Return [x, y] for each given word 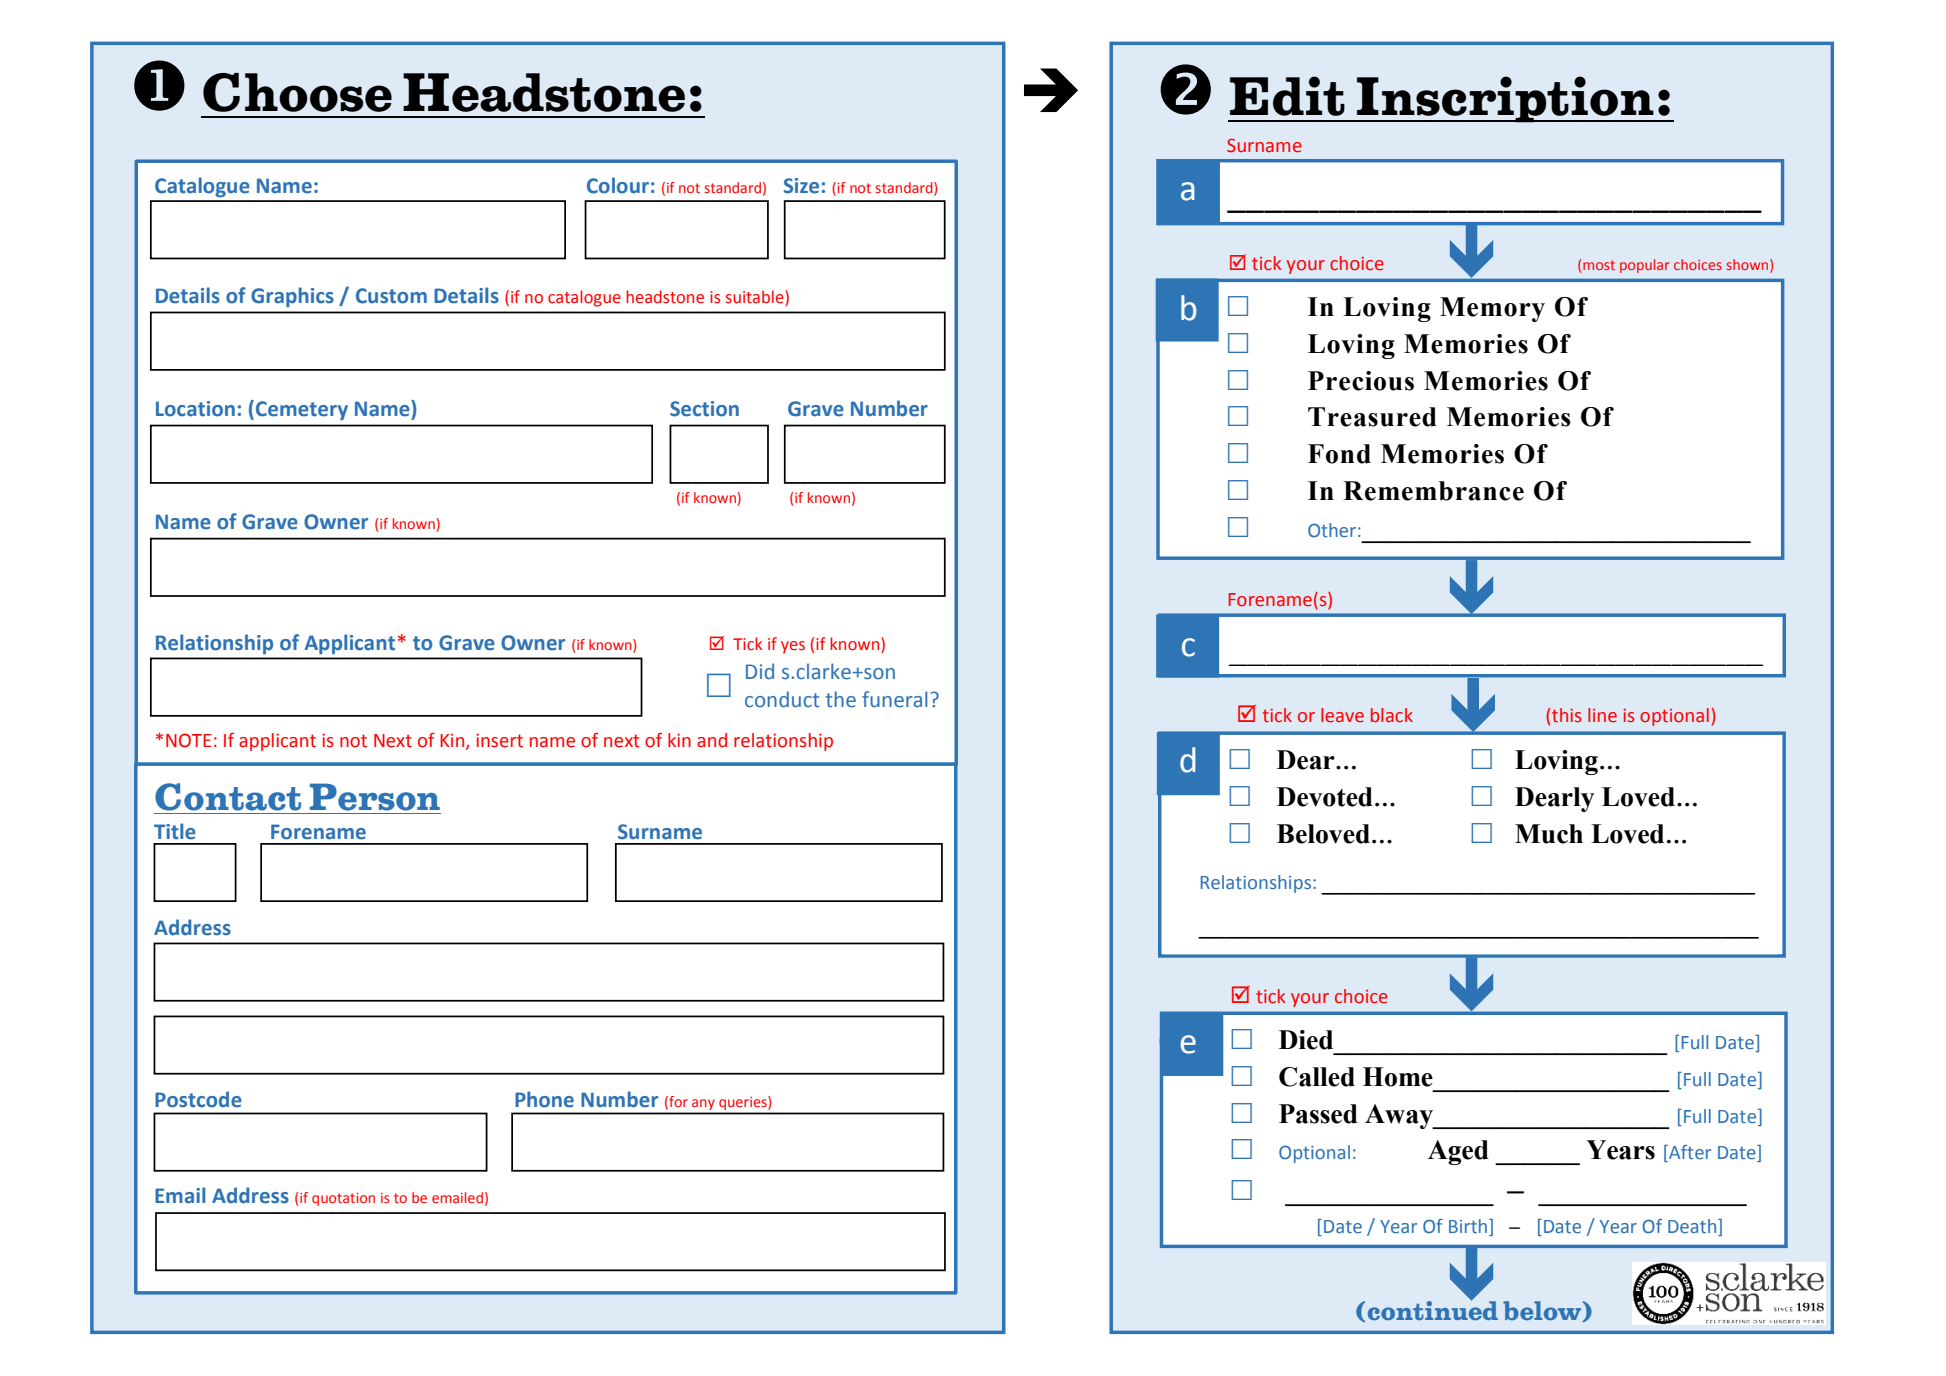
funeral [894, 699]
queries [743, 1104]
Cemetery [302, 410]
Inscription [1505, 99]
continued [1433, 1309]
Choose [297, 92]
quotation [343, 1199]
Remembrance [1433, 491]
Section [704, 409]
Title [175, 831]
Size [801, 186]
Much [1549, 834]
